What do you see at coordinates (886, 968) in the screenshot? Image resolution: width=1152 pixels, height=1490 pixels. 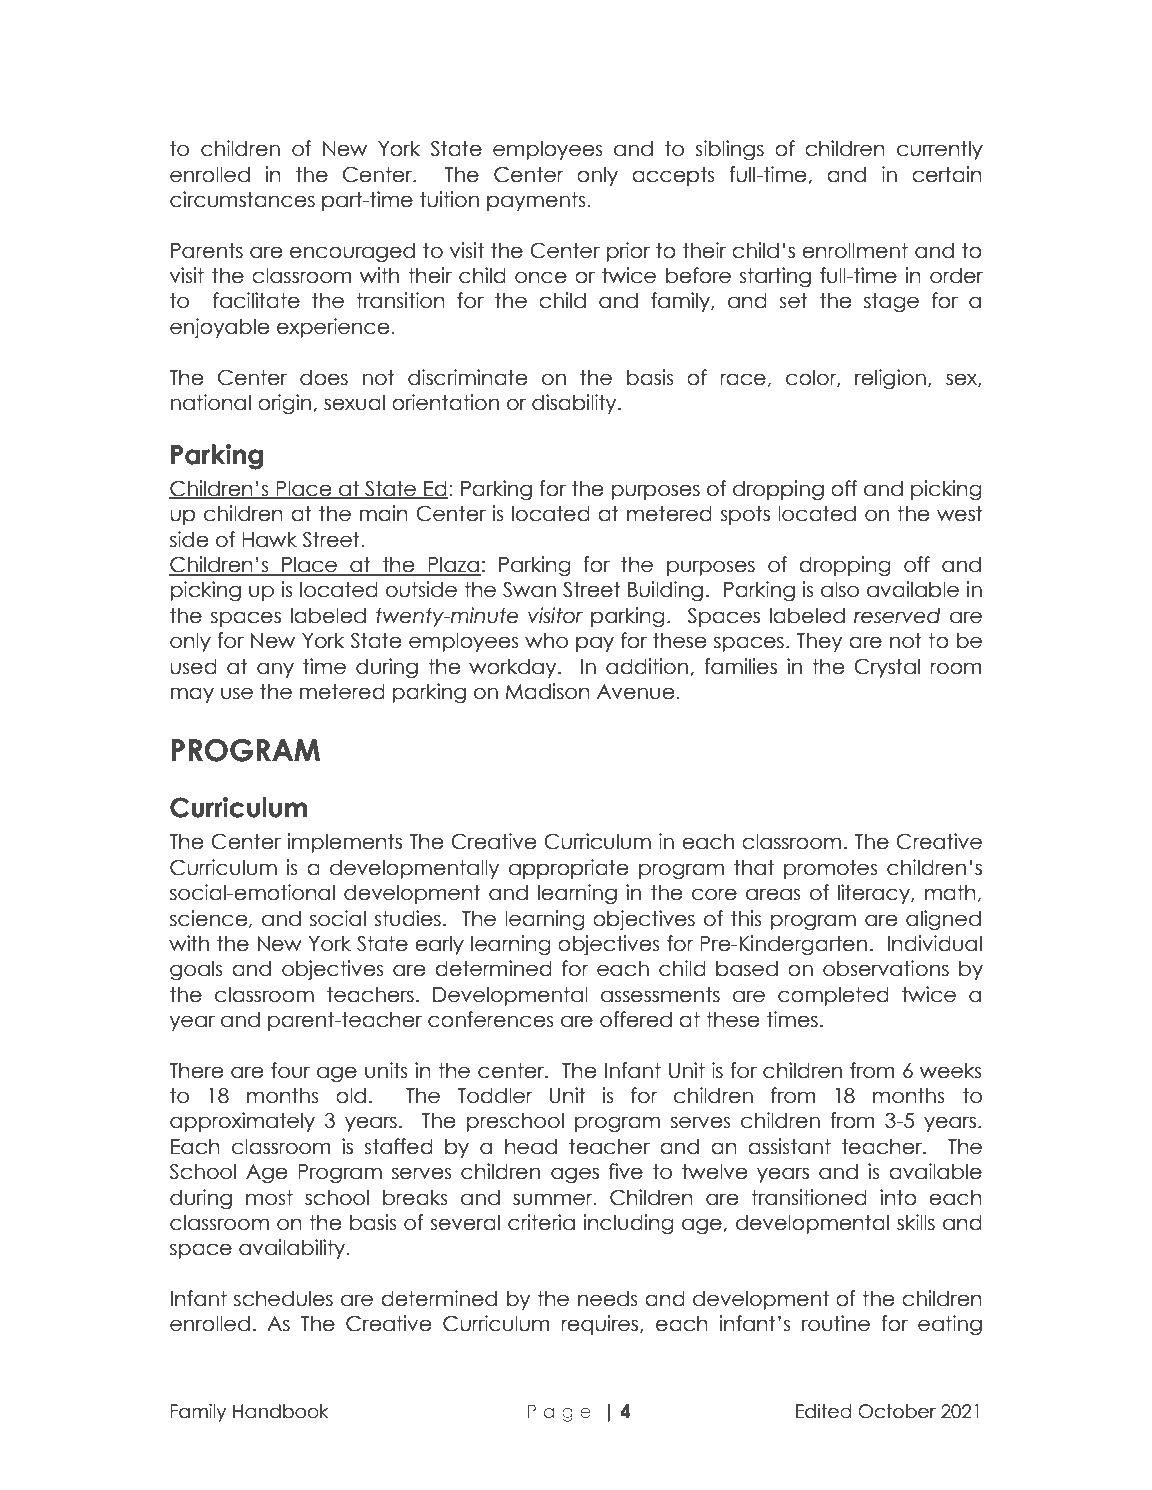 I see `observations` at bounding box center [886, 968].
